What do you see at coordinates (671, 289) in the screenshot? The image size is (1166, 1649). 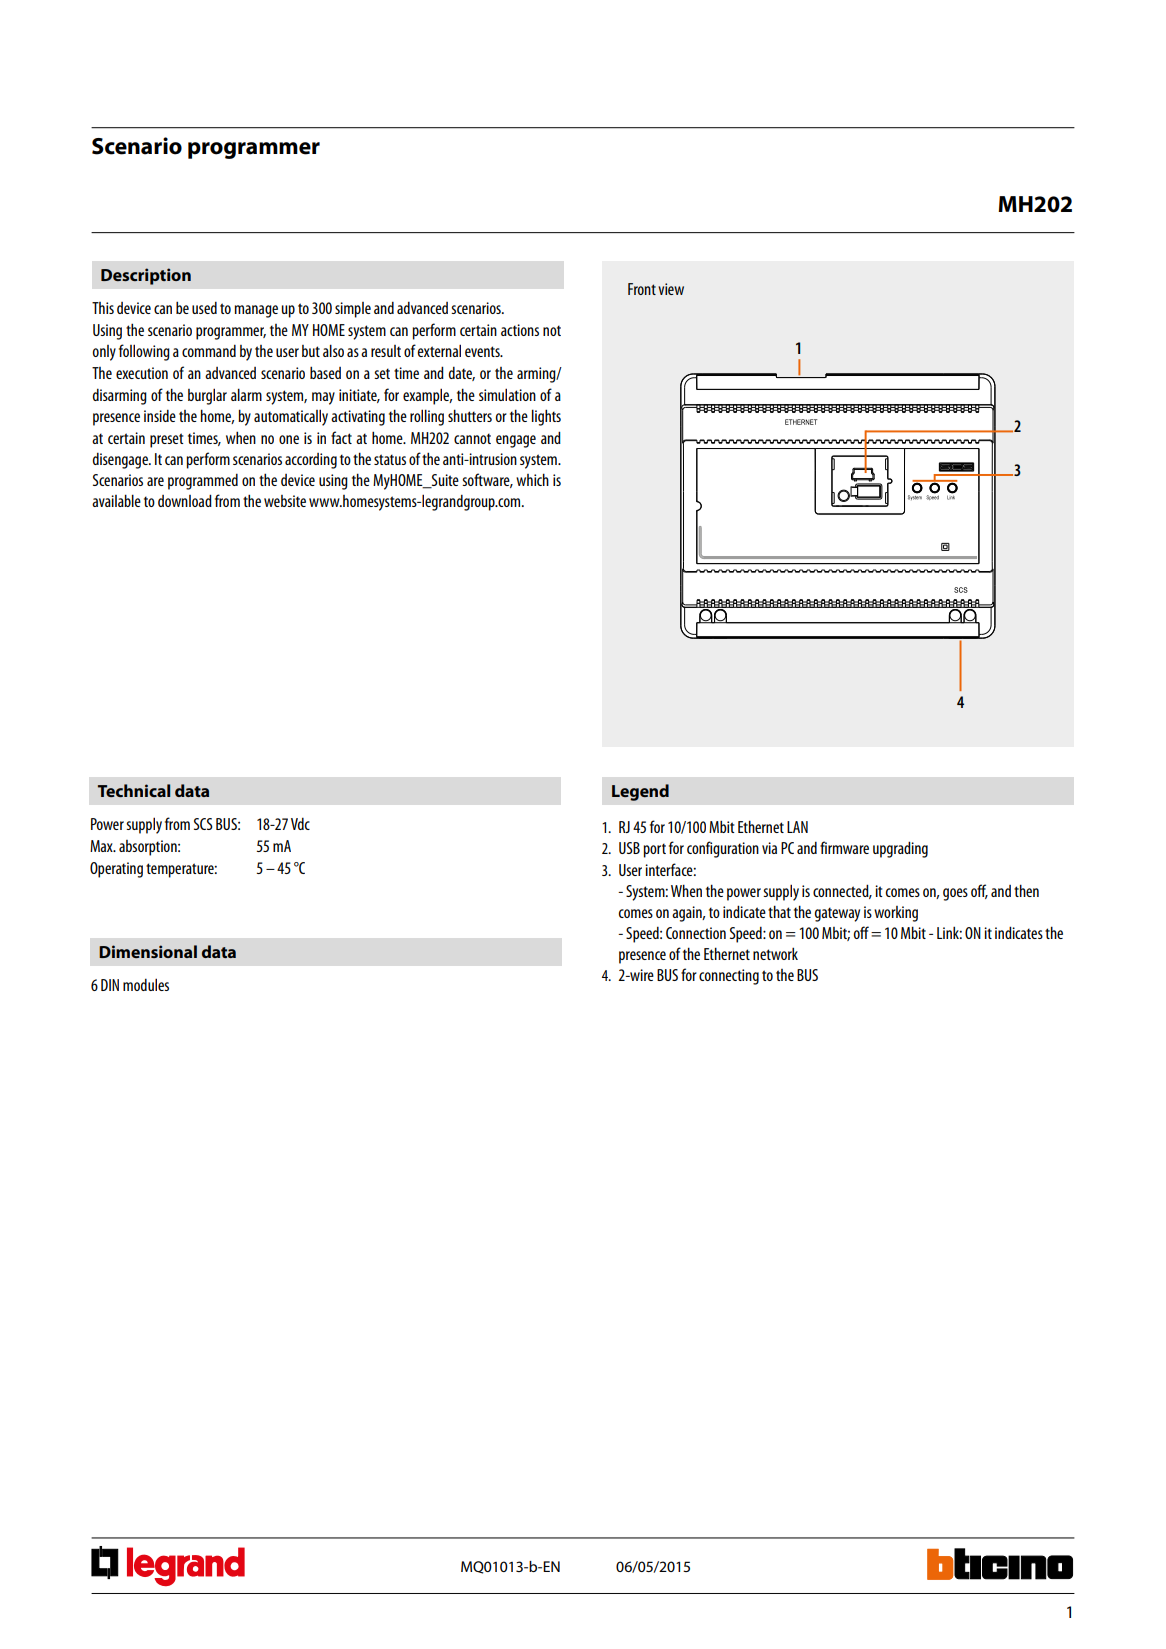 I see `view` at bounding box center [671, 289].
